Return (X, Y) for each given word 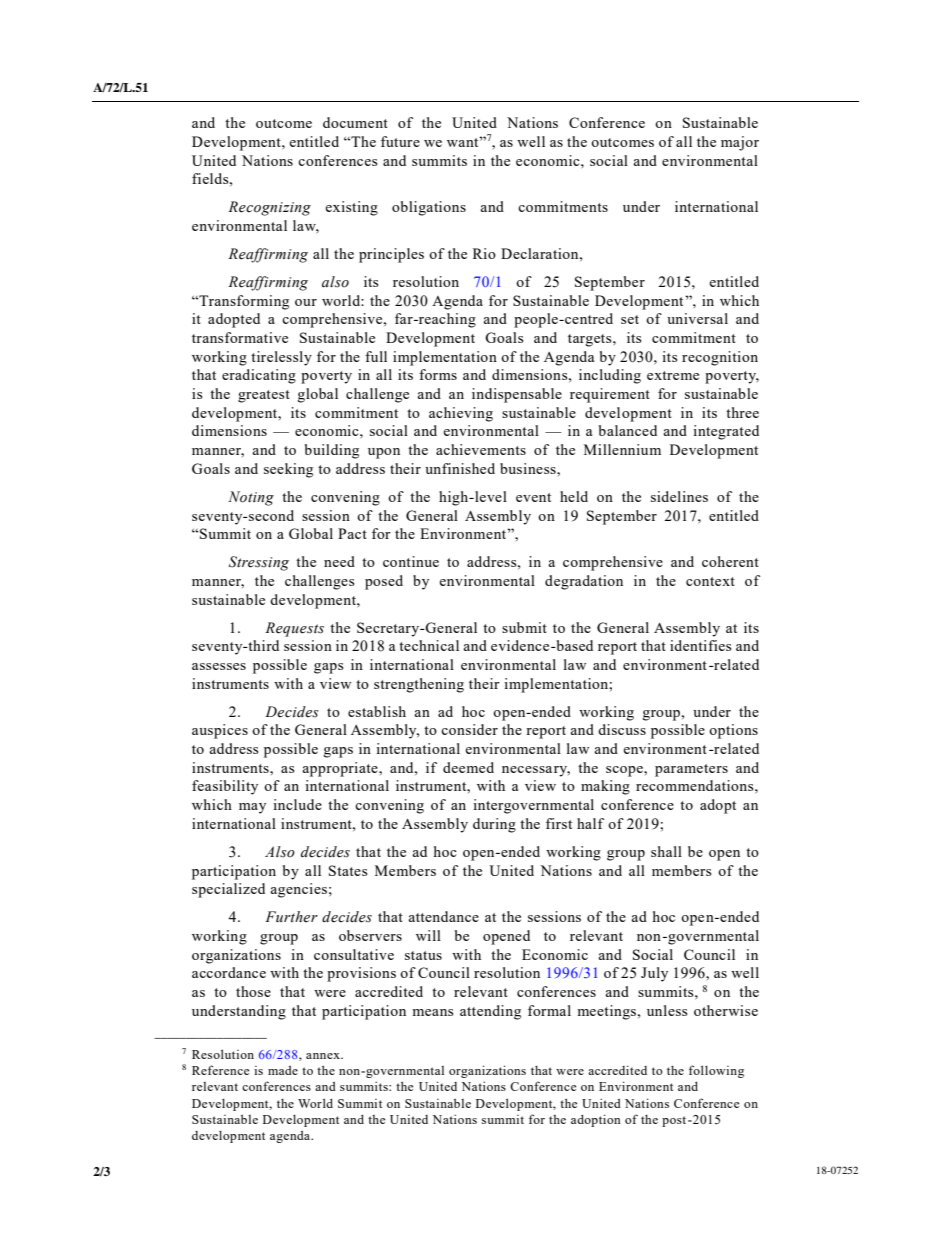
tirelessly (281, 358)
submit (524, 627)
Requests (294, 629)
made (283, 1070)
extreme (673, 375)
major (740, 143)
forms (438, 374)
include (297, 804)
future (400, 141)
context (710, 581)
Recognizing (269, 208)
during (494, 825)
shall (666, 851)
